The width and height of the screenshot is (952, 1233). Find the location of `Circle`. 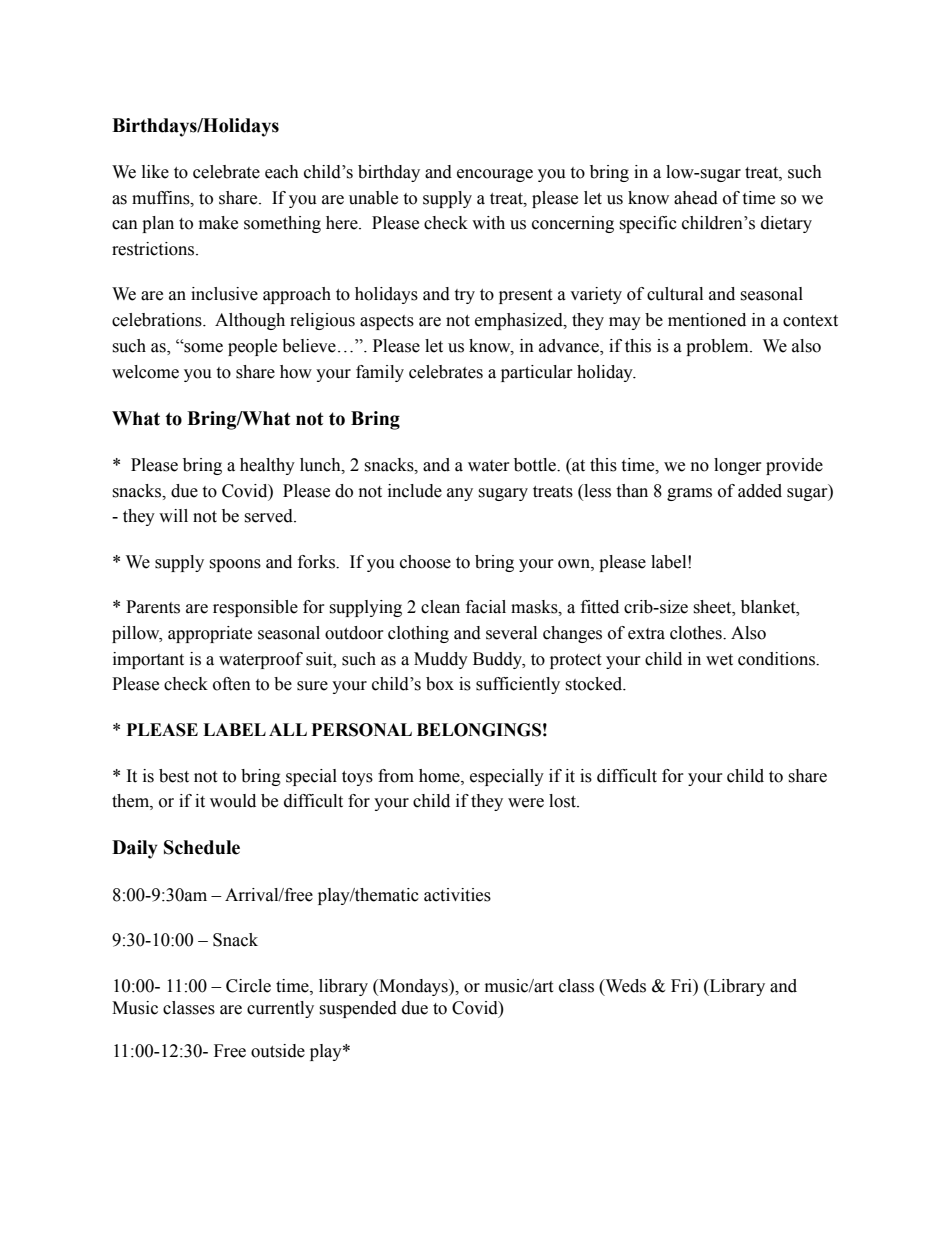

Circle is located at coordinates (248, 986).
